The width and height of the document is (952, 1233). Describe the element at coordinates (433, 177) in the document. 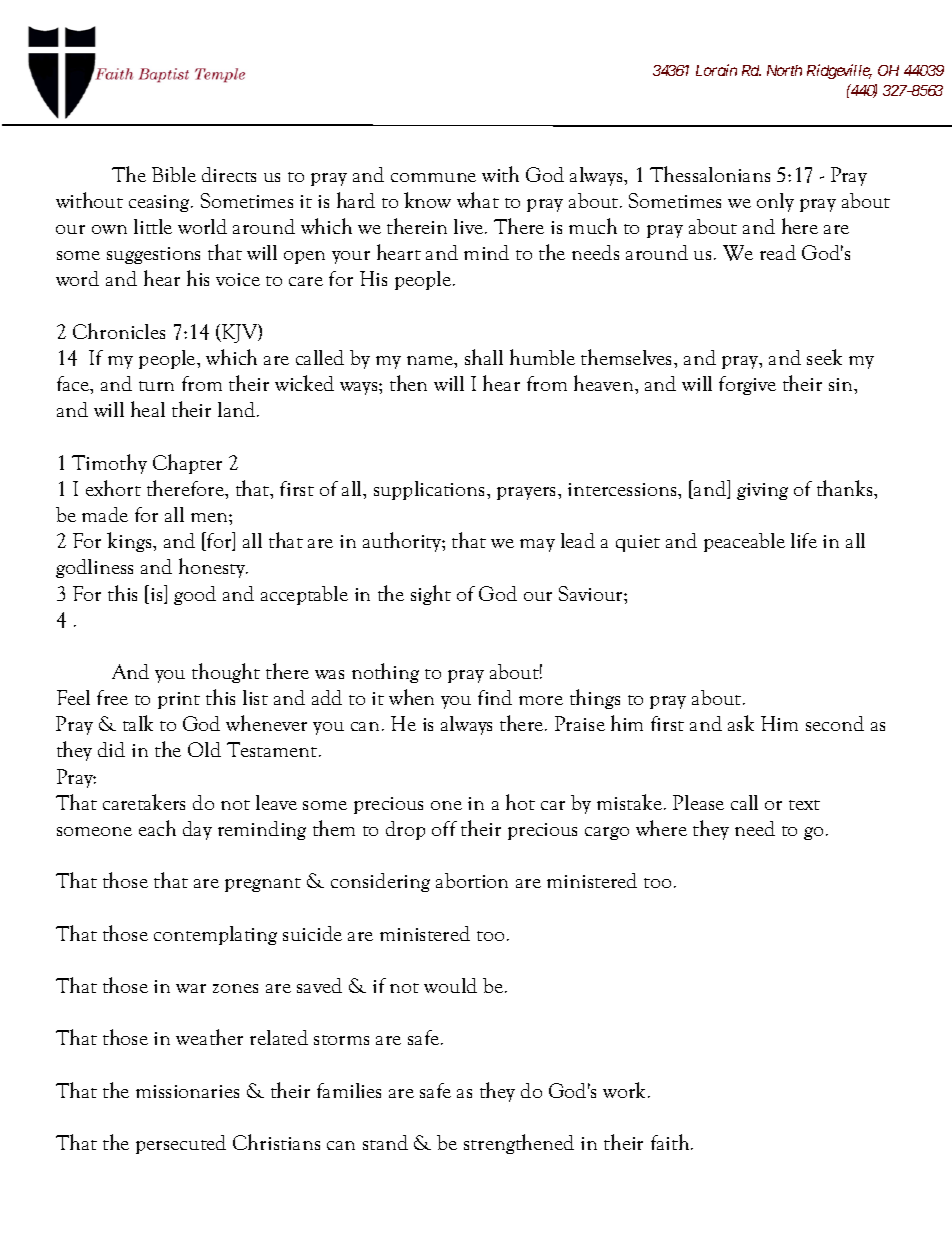

I see `commune` at that location.
